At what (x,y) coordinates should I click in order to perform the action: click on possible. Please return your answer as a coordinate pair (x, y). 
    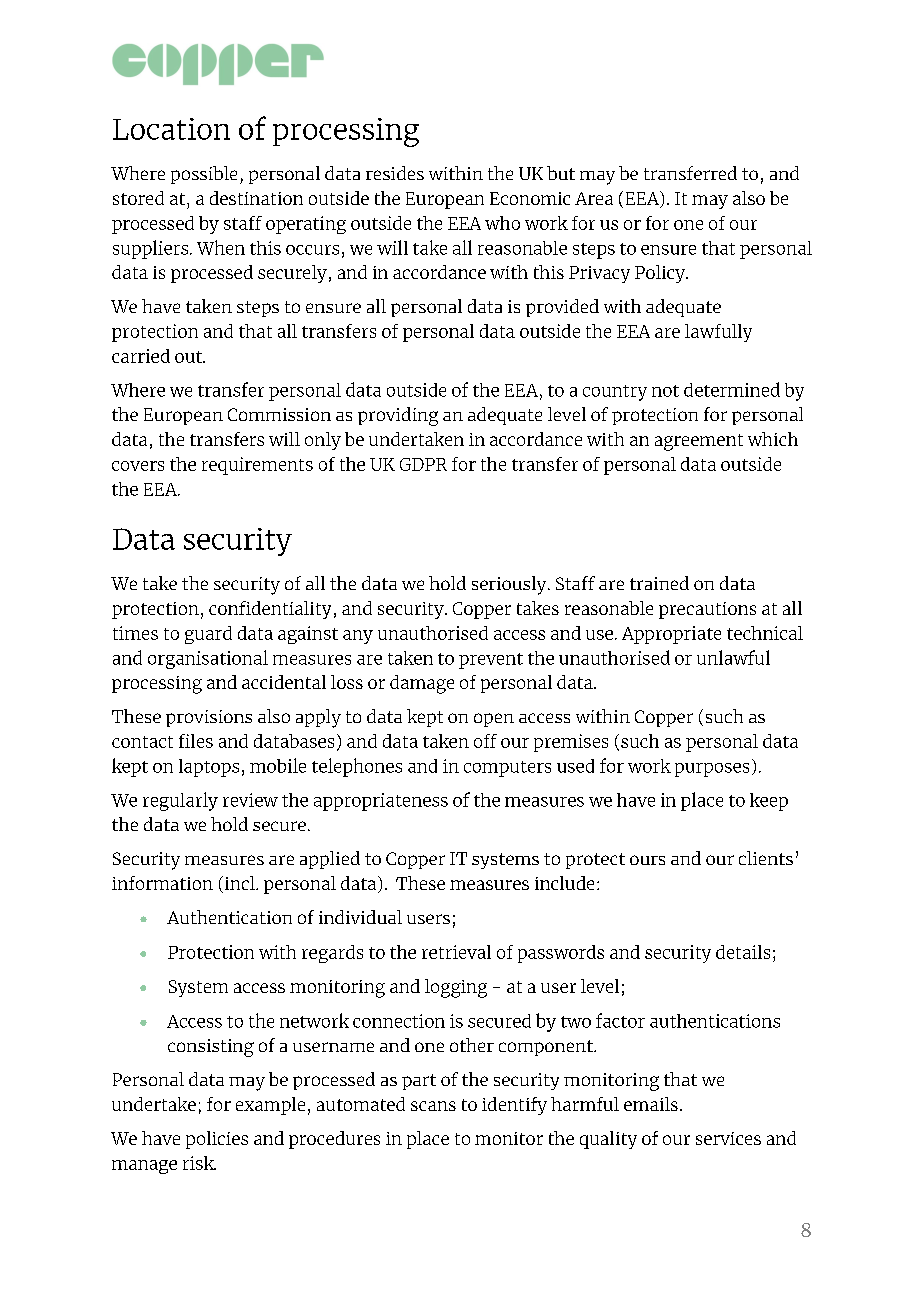
    Looking at the image, I should click on (204, 175).
